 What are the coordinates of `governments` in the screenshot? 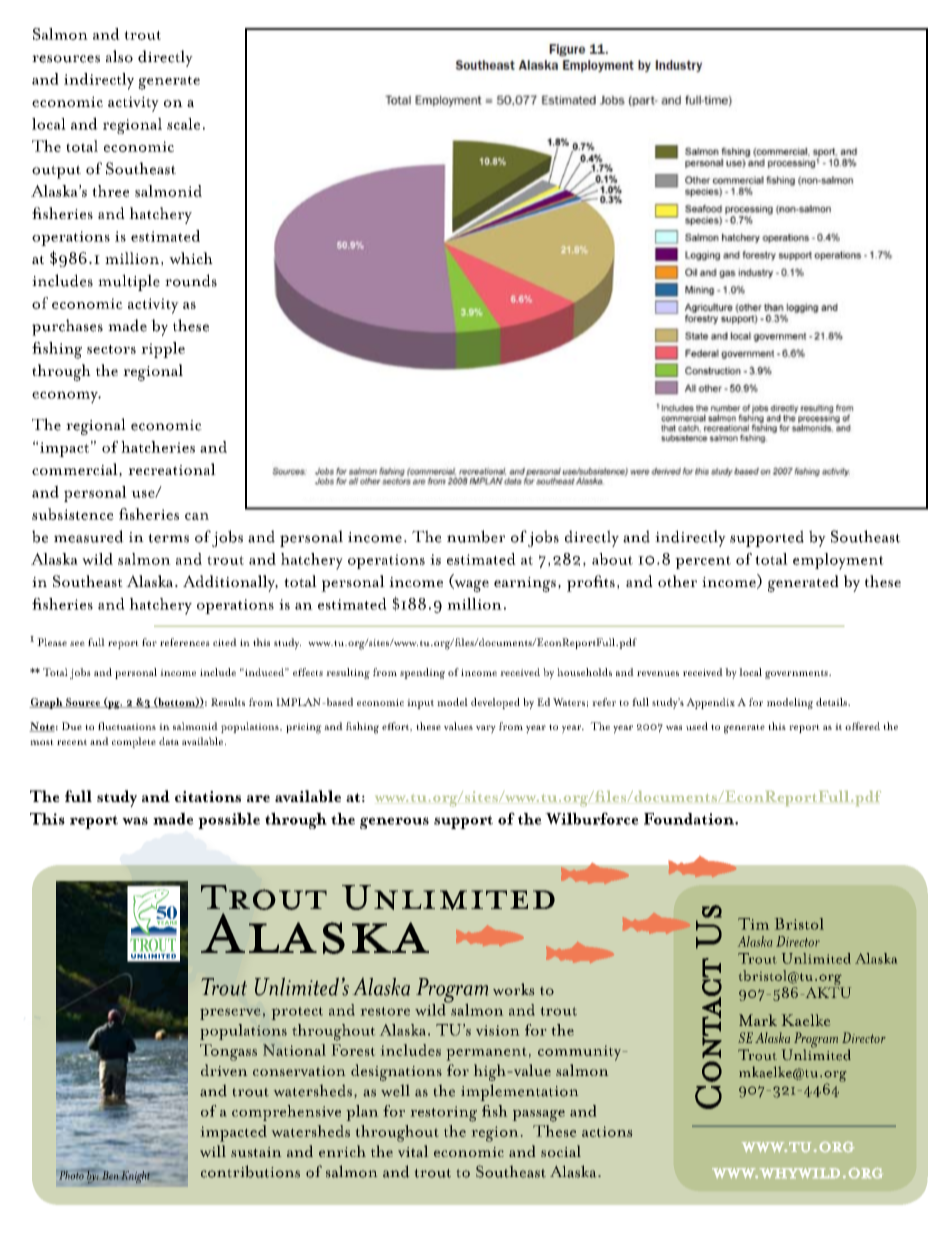 It's located at (797, 674).
